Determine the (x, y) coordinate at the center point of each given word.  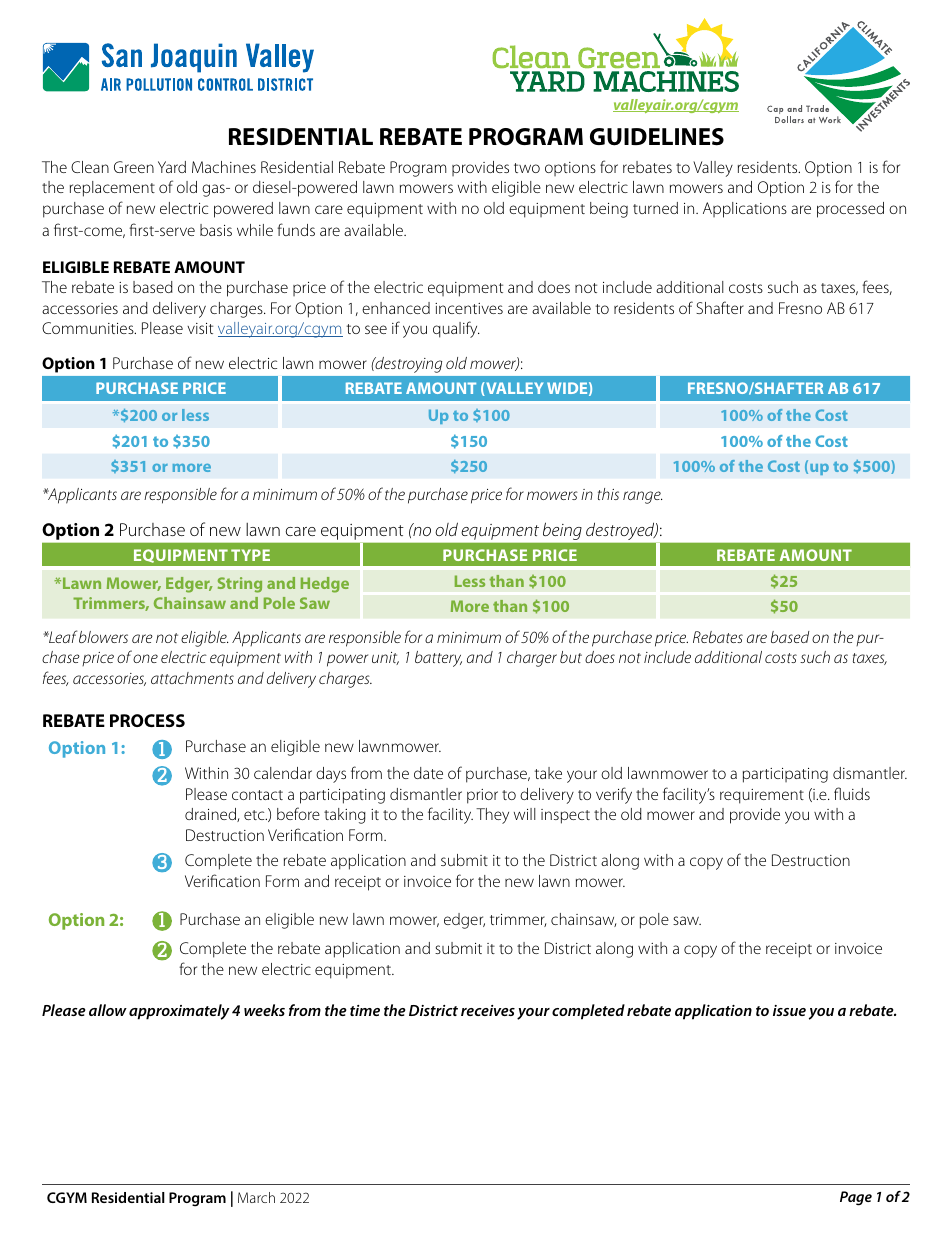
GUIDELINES (657, 137)
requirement (762, 796)
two (527, 168)
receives (488, 1010)
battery (438, 659)
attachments (192, 678)
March (256, 1197)
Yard (172, 167)
